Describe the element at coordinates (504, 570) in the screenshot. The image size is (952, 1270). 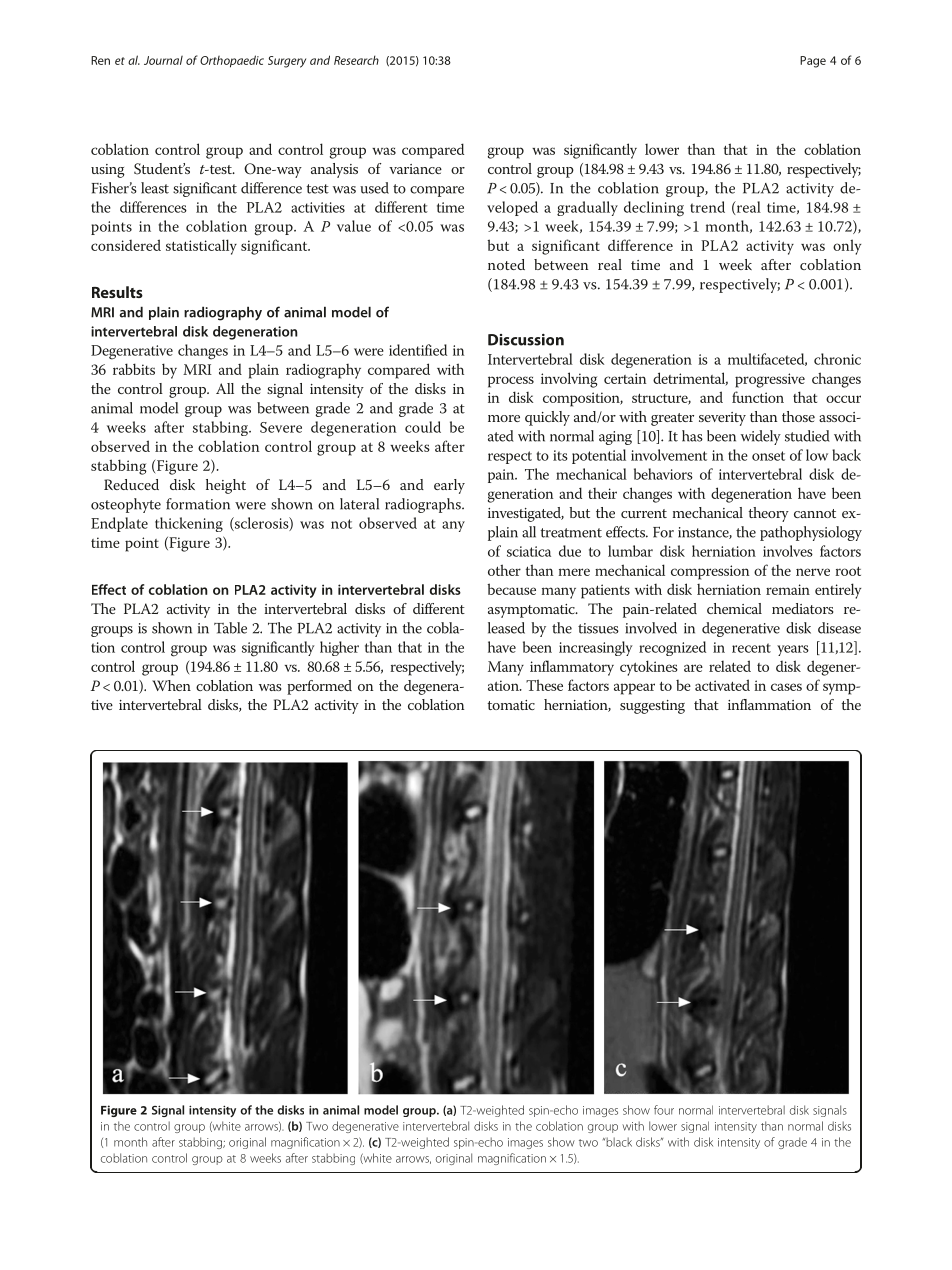
I see `other` at that location.
